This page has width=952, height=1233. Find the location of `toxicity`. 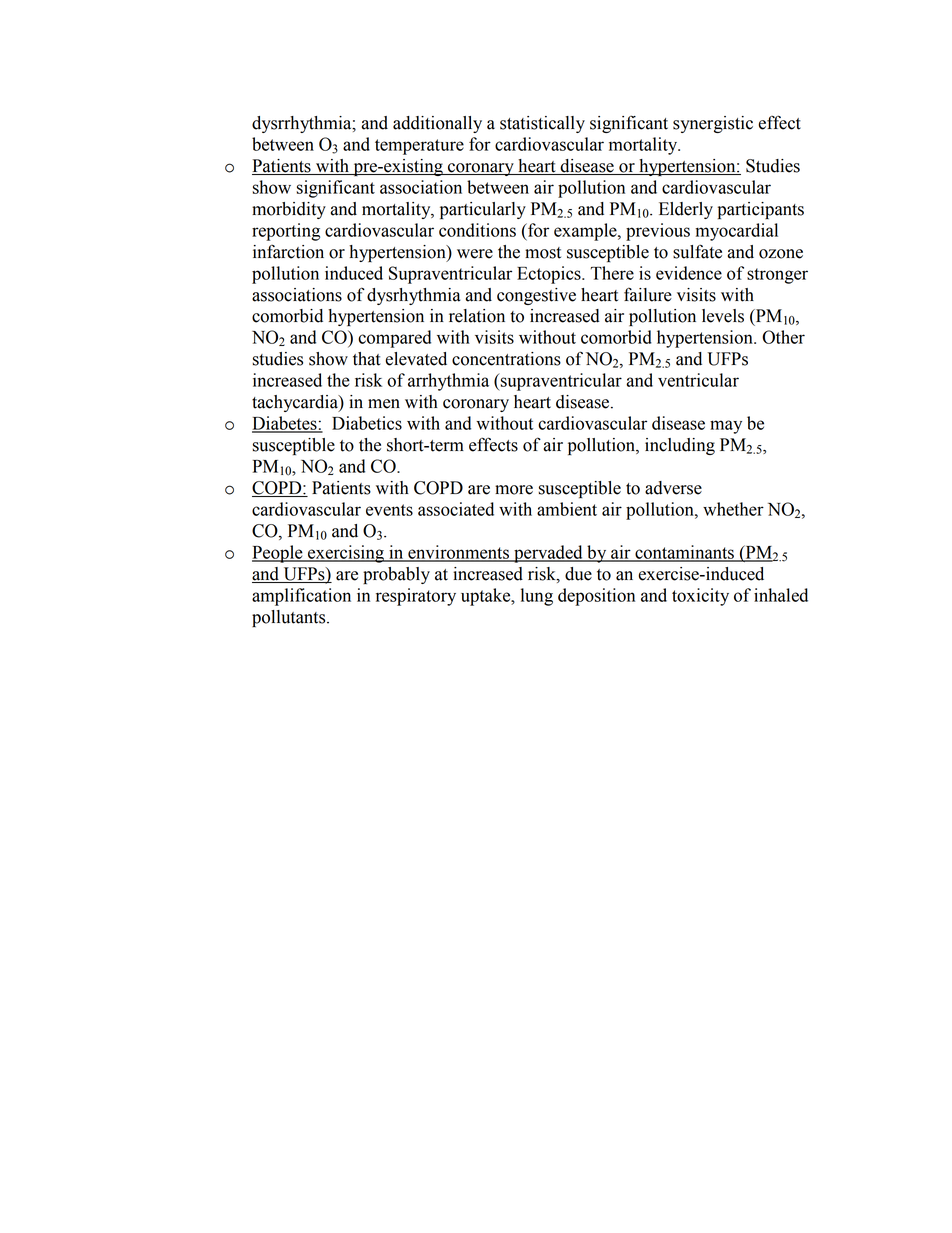

toxicity is located at coordinates (700, 597).
